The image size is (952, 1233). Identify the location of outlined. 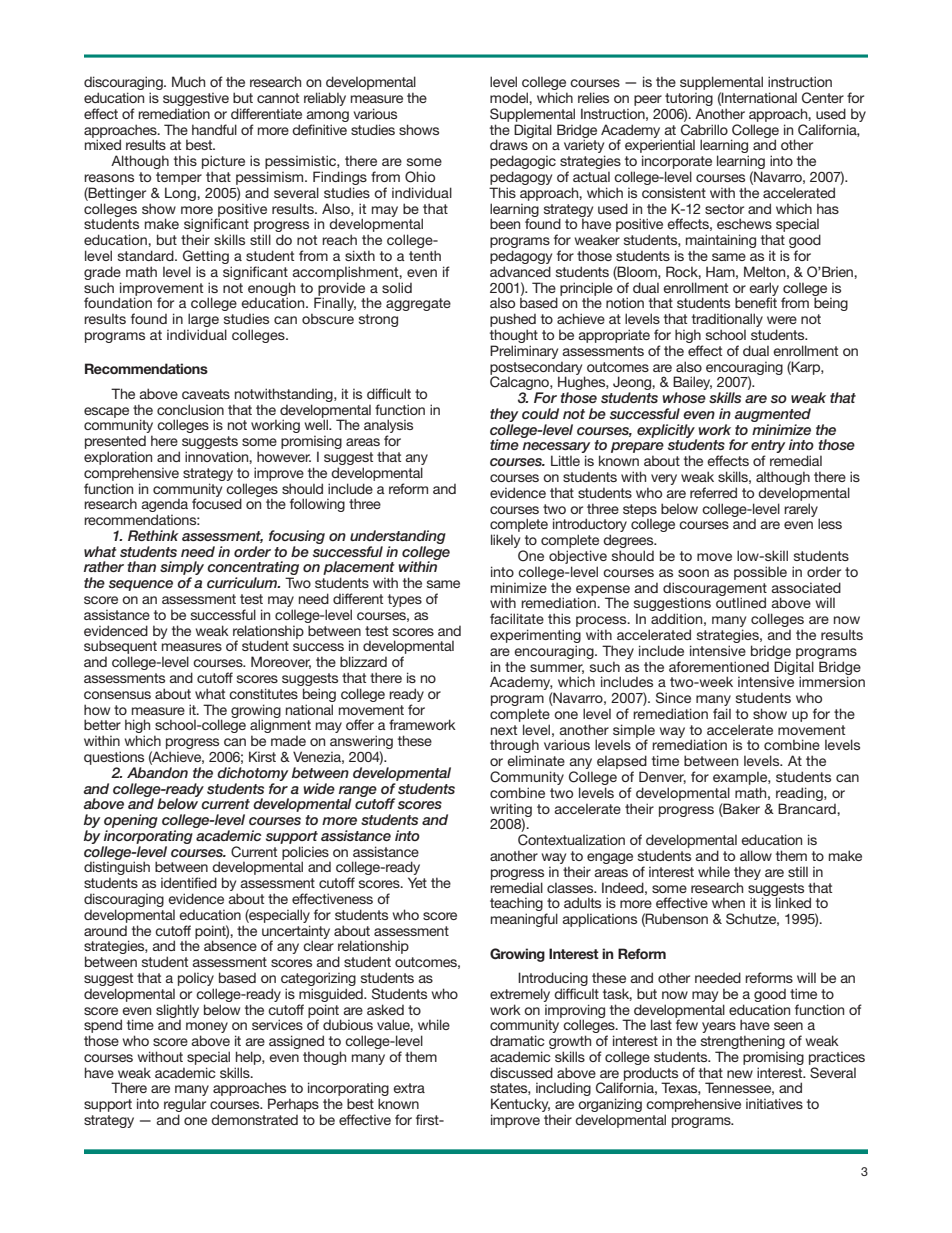
(741, 602).
